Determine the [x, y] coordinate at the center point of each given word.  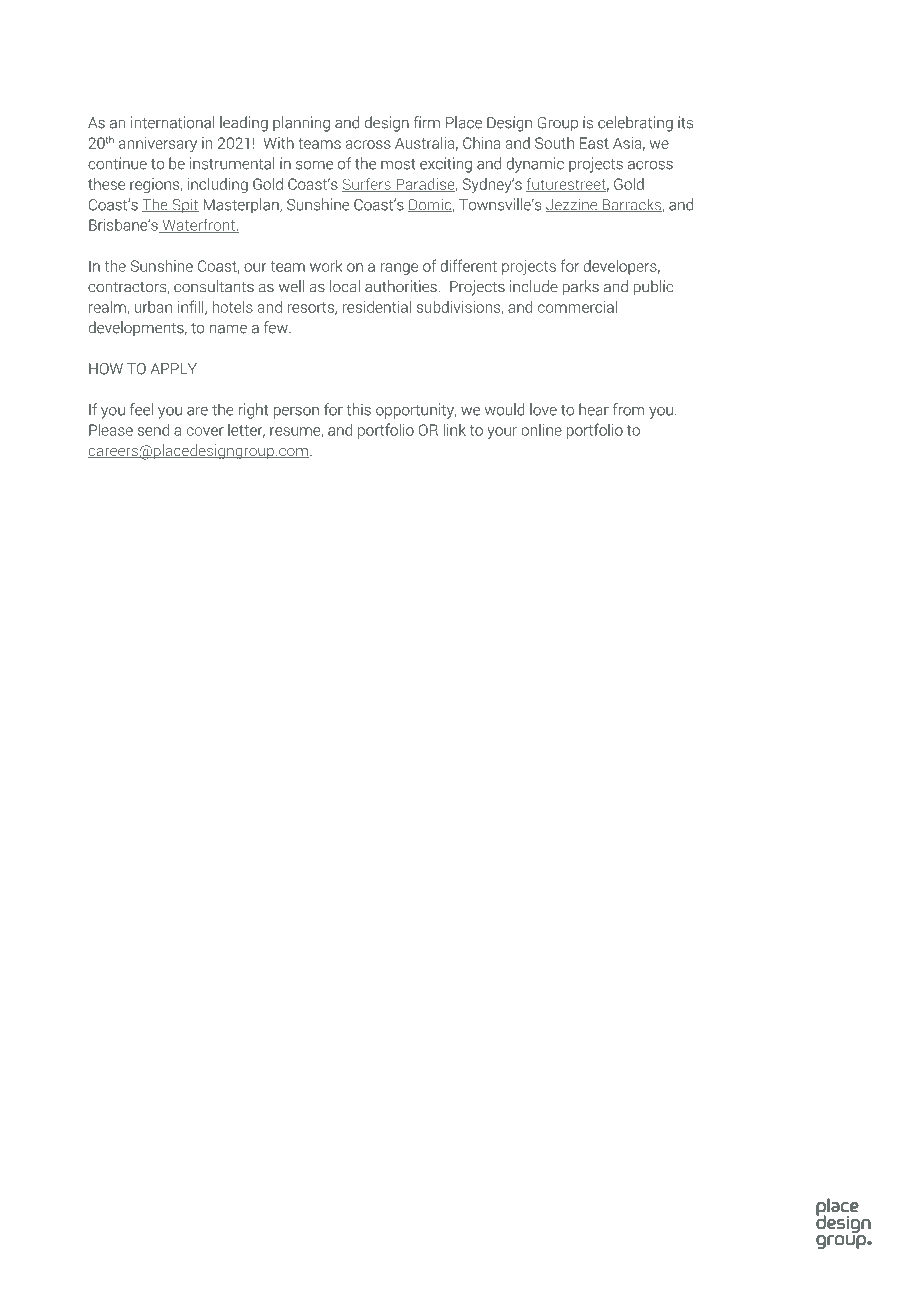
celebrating [635, 124]
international [173, 122]
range [399, 269]
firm [427, 122]
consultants [214, 286]
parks [581, 288]
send [153, 430]
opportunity [416, 411]
